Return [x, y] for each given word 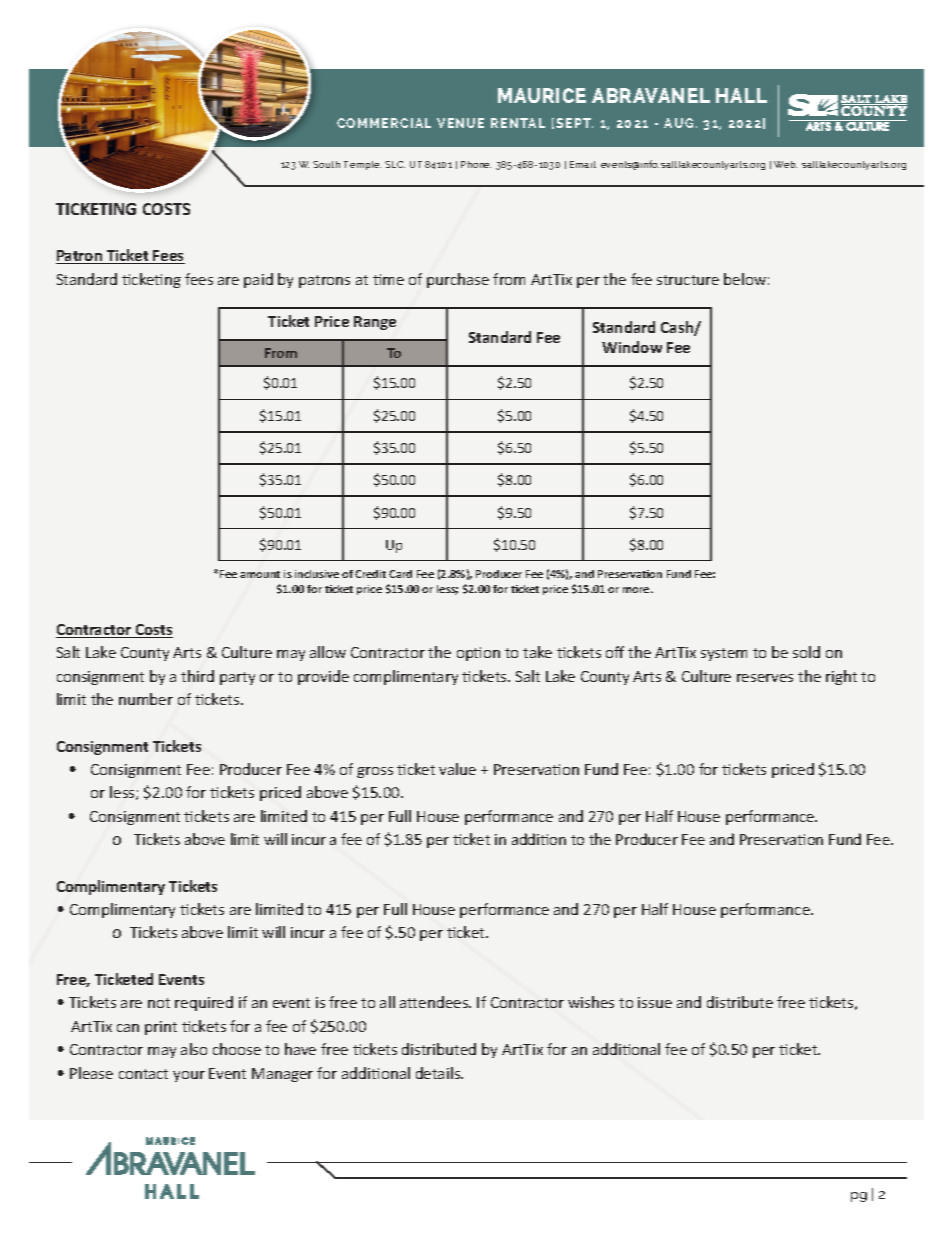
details [439, 1073]
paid [258, 280]
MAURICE [542, 95]
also [194, 1049]
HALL [741, 95]
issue [655, 1002]
